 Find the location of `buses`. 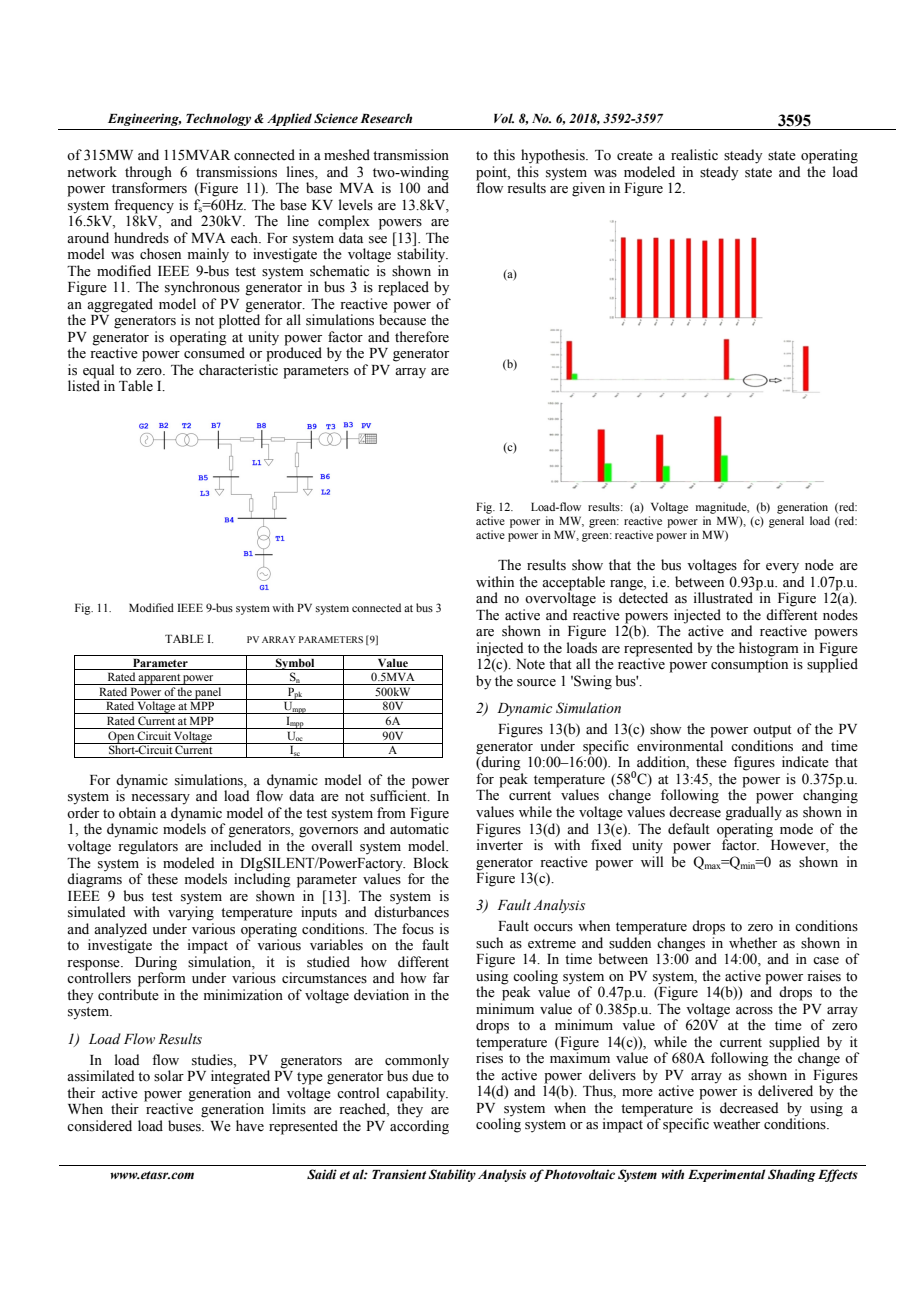

buses is located at coordinates (185, 1126).
